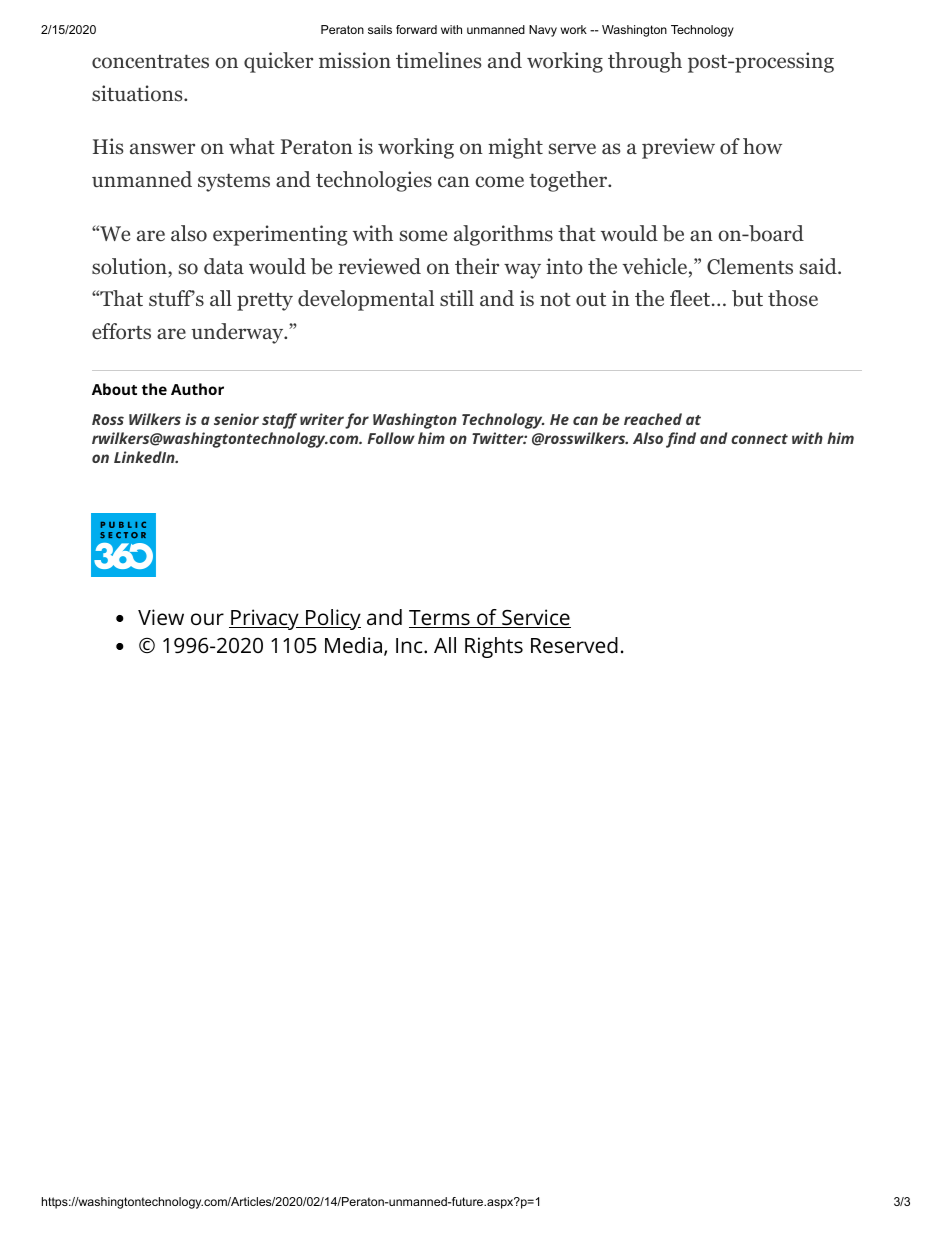 The height and width of the document is (1233, 952). What do you see at coordinates (438, 60) in the document?
I see `timelines` at bounding box center [438, 60].
